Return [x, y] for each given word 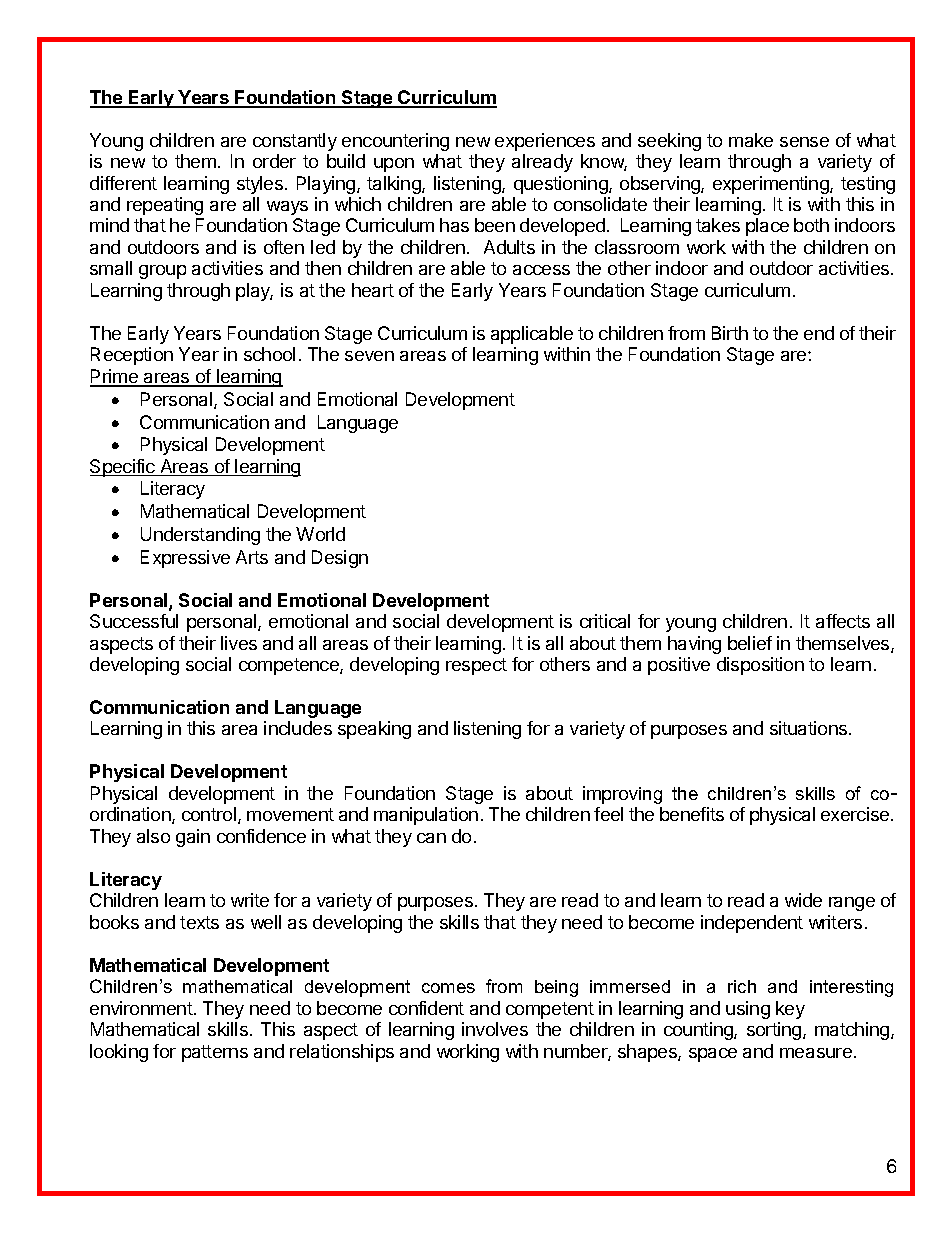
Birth [730, 333]
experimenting [772, 185]
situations [808, 728]
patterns [215, 1053]
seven [369, 356]
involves [495, 1029]
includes [298, 728]
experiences [545, 142]
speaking [374, 730]
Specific [123, 468]
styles [260, 185]
